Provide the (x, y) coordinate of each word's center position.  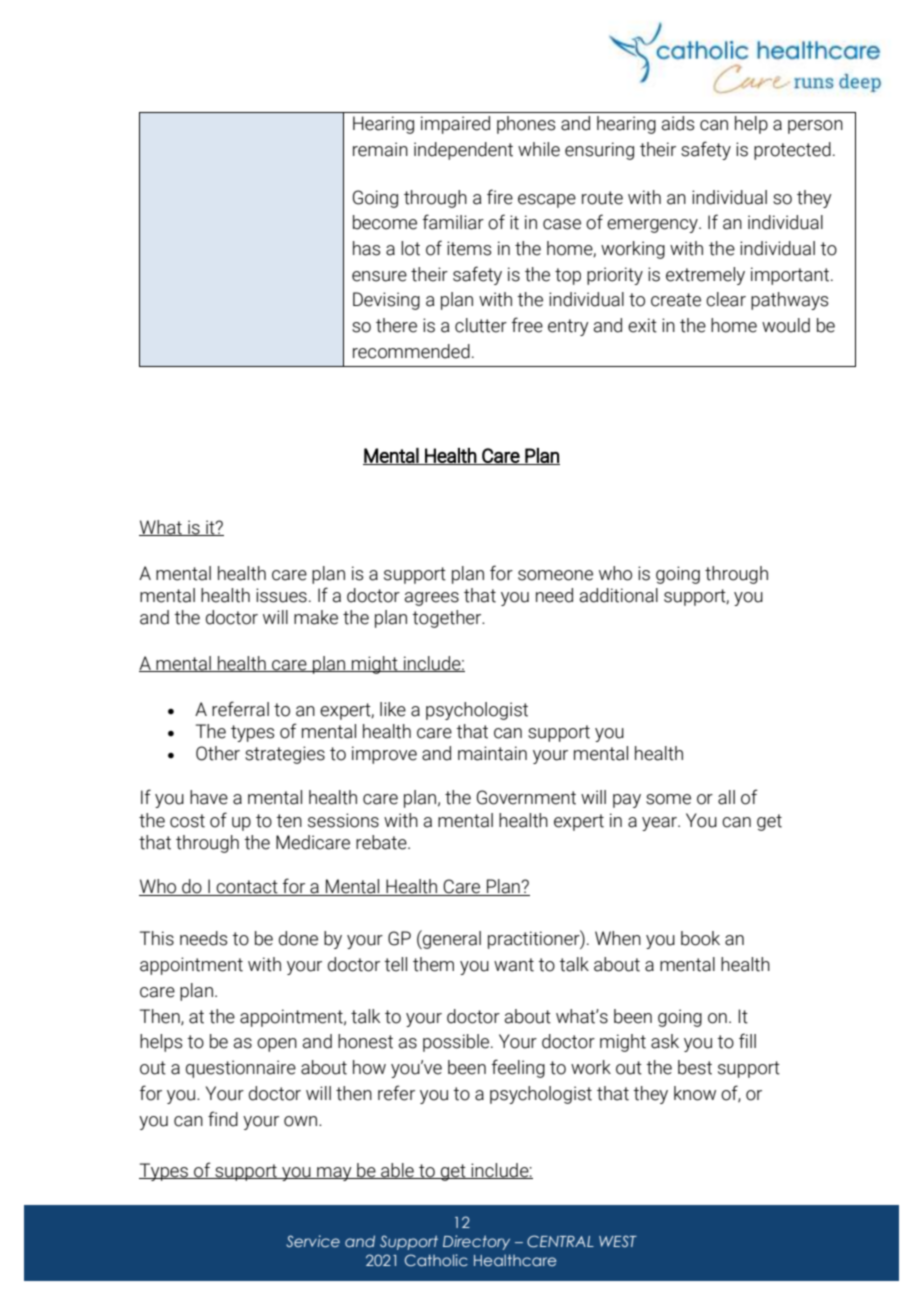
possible (457, 1043)
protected (792, 151)
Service (313, 1241)
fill (747, 1040)
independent (463, 151)
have (209, 797)
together (448, 619)
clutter (481, 325)
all (726, 797)
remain (380, 149)
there (396, 325)
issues (281, 595)
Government (526, 797)
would (786, 325)
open (277, 1045)
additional (618, 595)
